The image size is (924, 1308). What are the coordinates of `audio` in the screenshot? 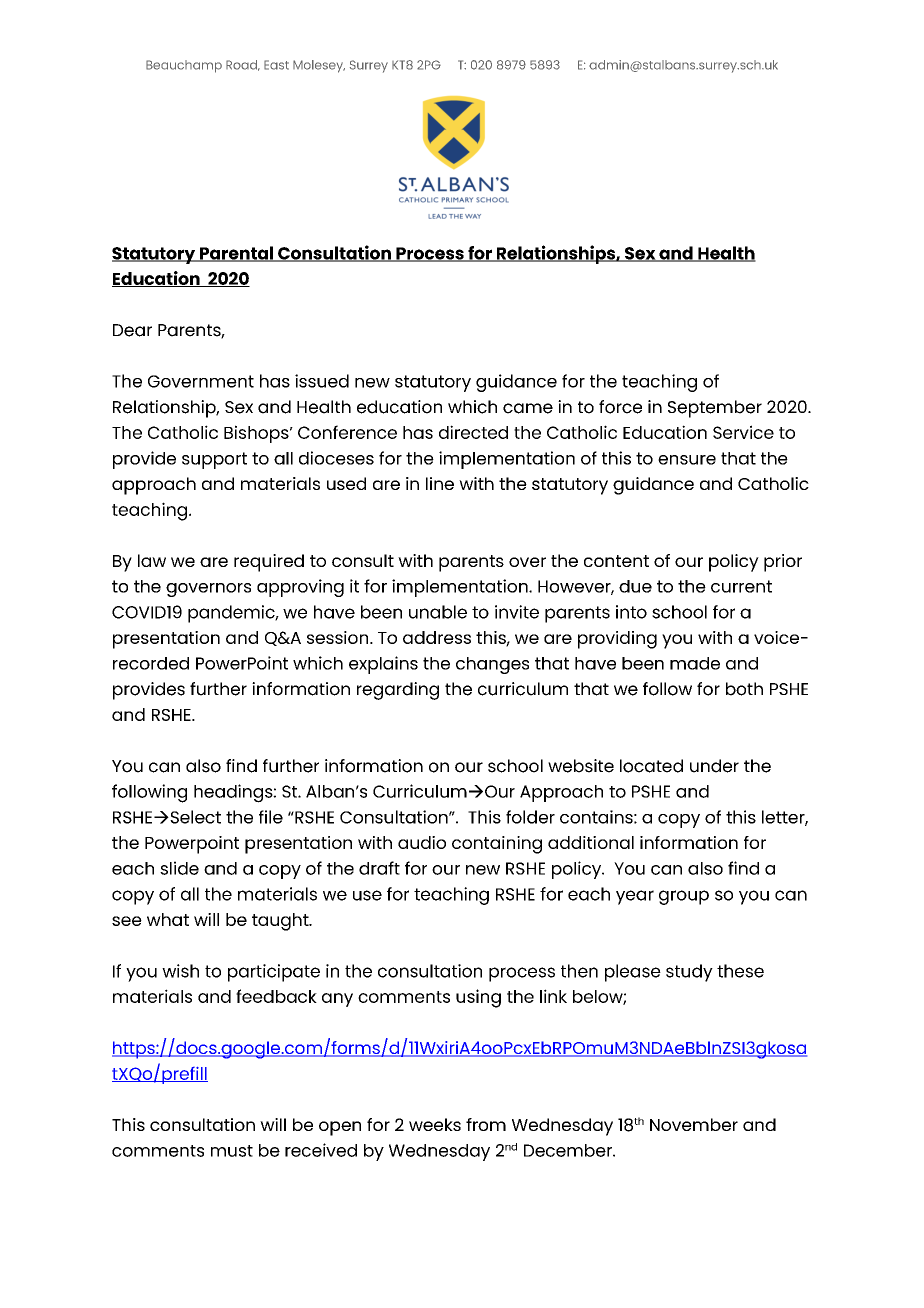 It's located at (422, 842).
